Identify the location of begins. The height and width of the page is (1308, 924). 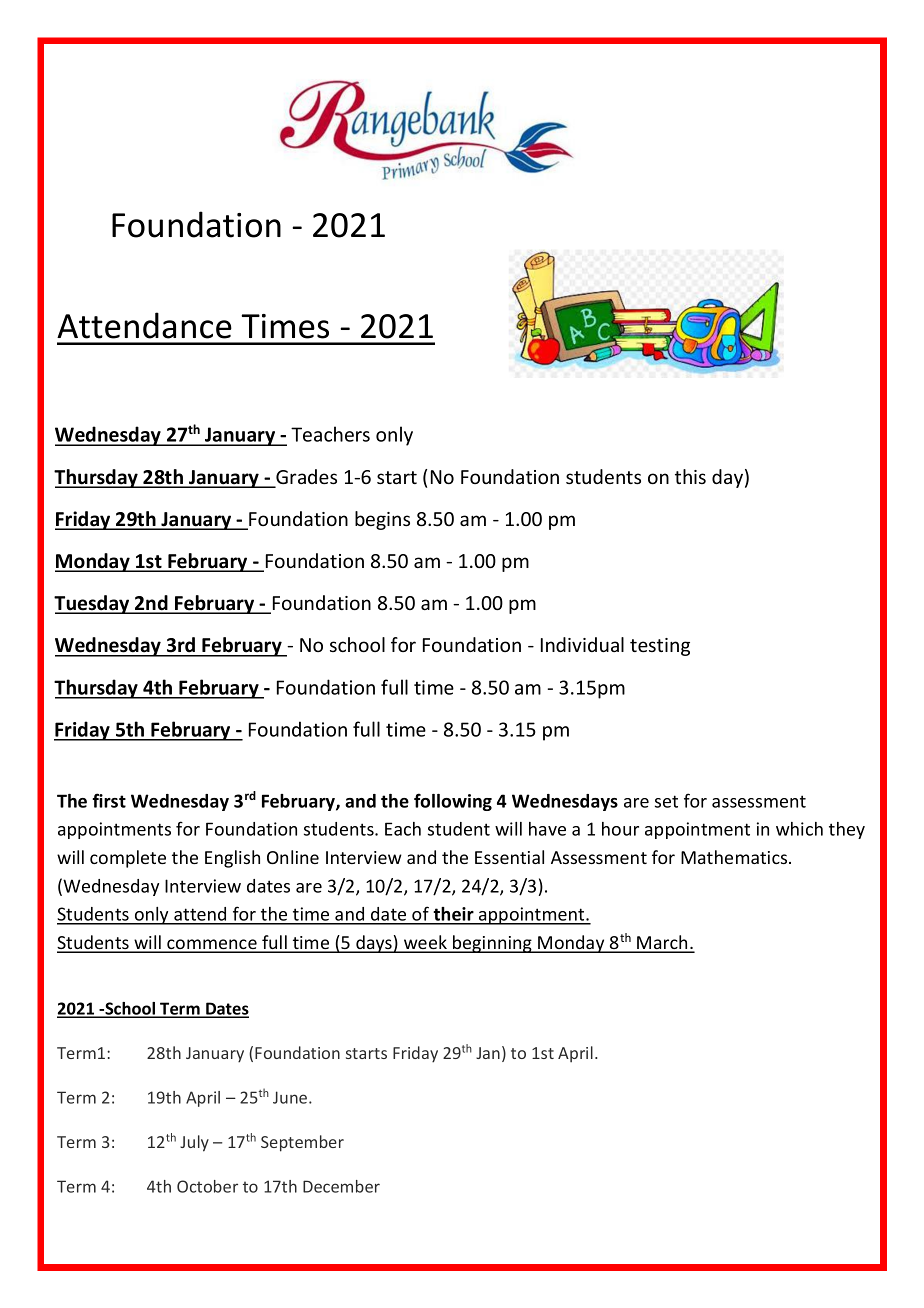
(382, 520).
